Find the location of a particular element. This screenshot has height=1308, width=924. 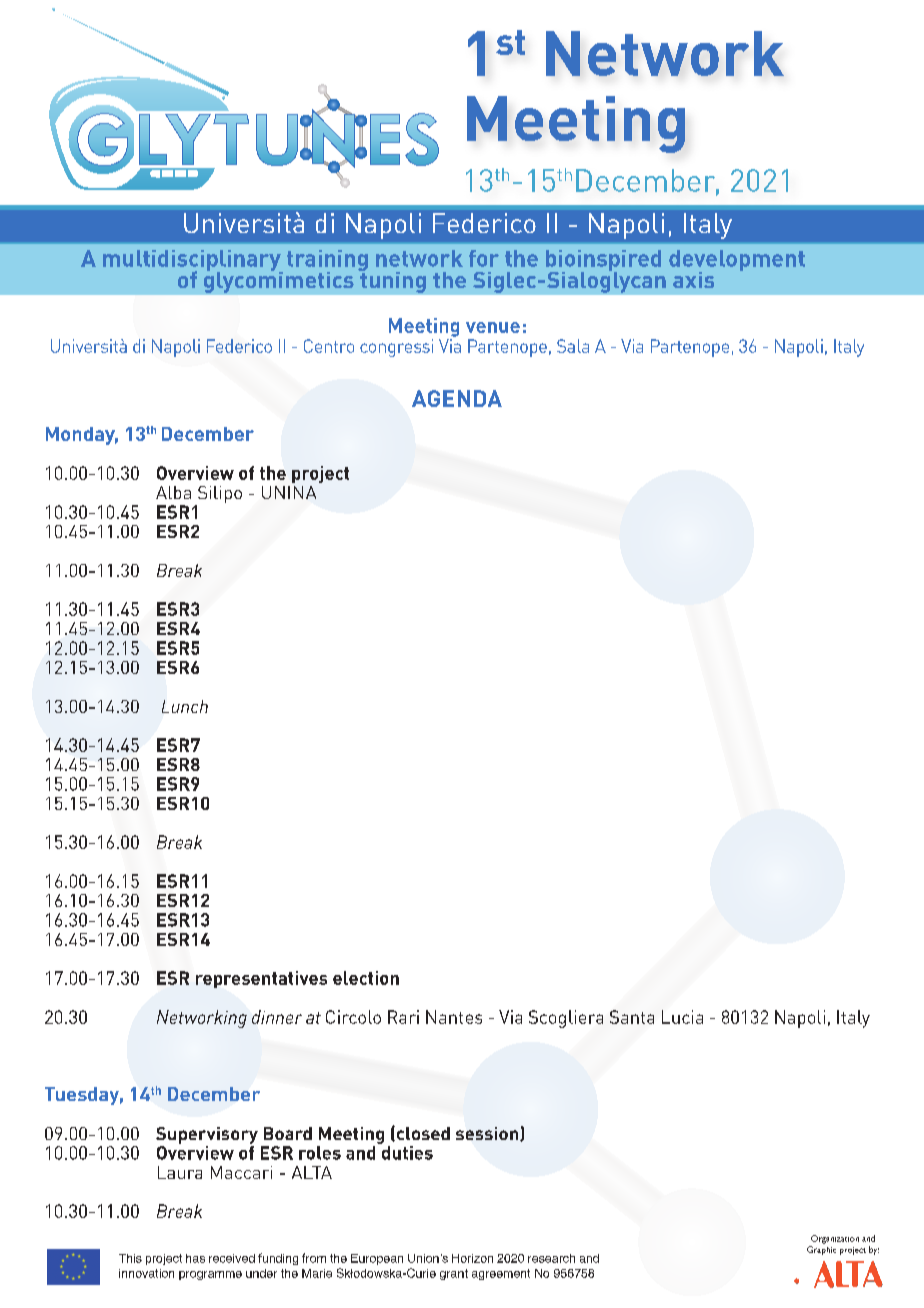

AGENDA is located at coordinates (457, 398).
